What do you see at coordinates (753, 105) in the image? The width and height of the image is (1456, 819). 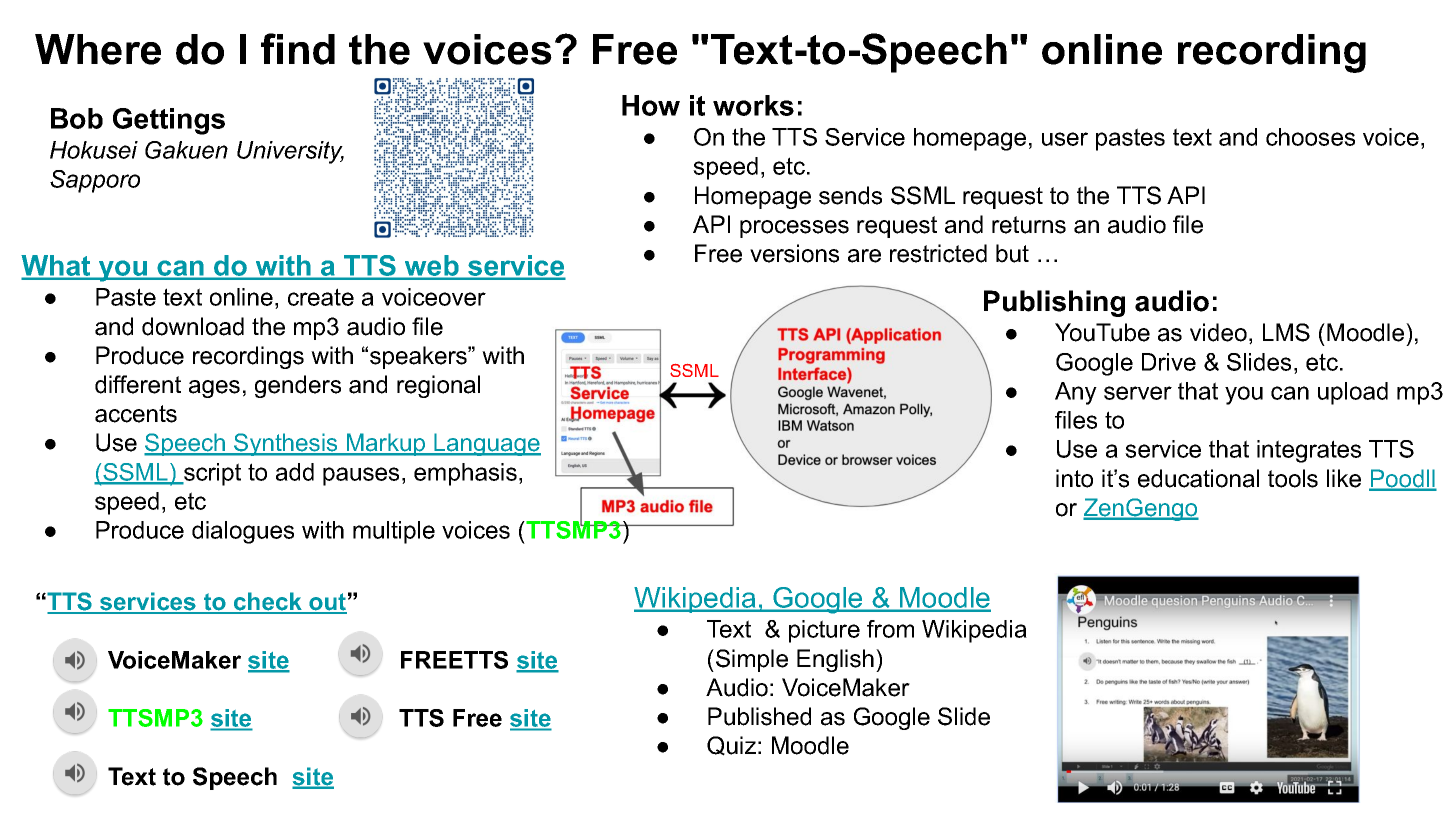 I see `works` at bounding box center [753, 105].
